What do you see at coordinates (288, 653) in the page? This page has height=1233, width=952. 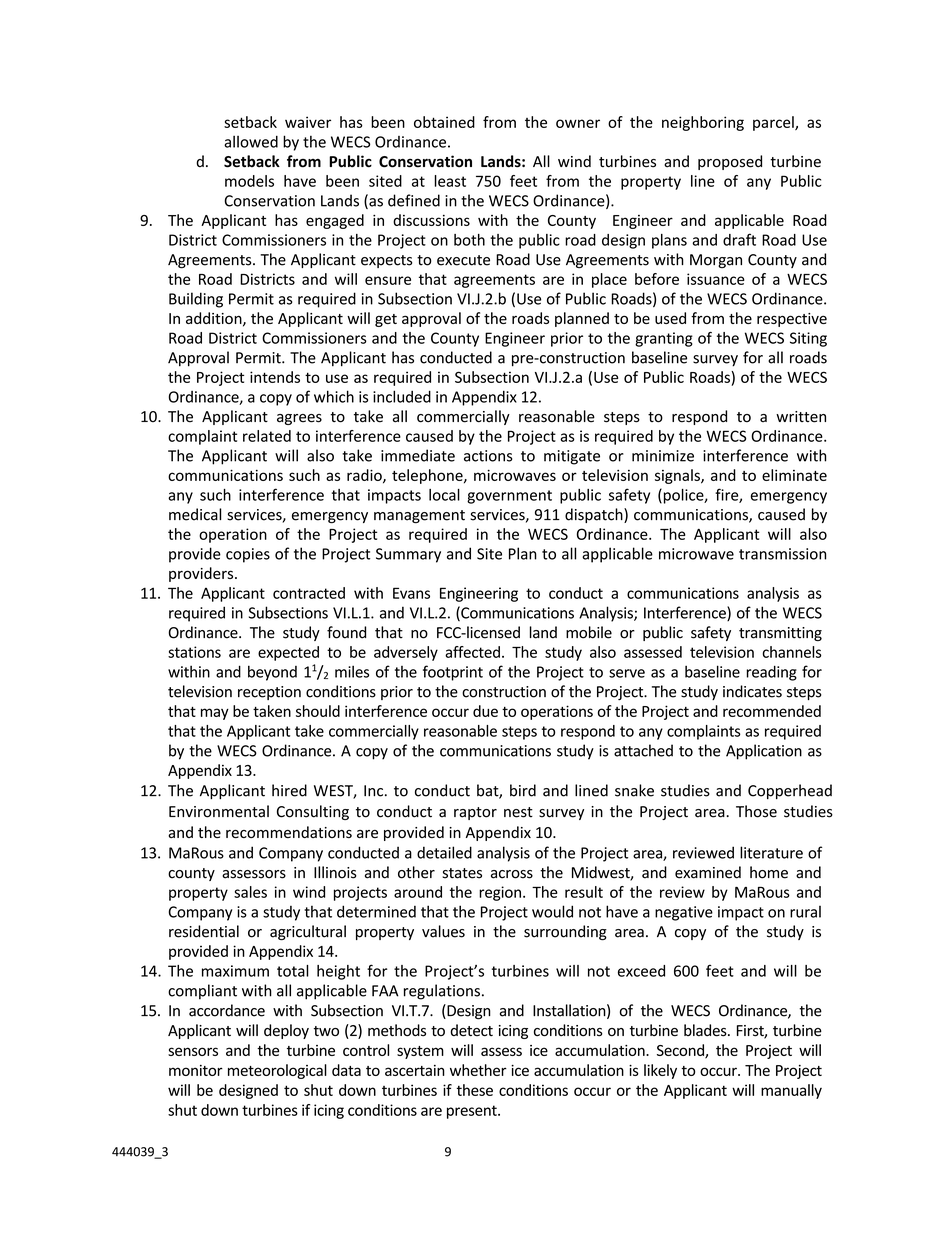 I see `expected` at bounding box center [288, 653].
